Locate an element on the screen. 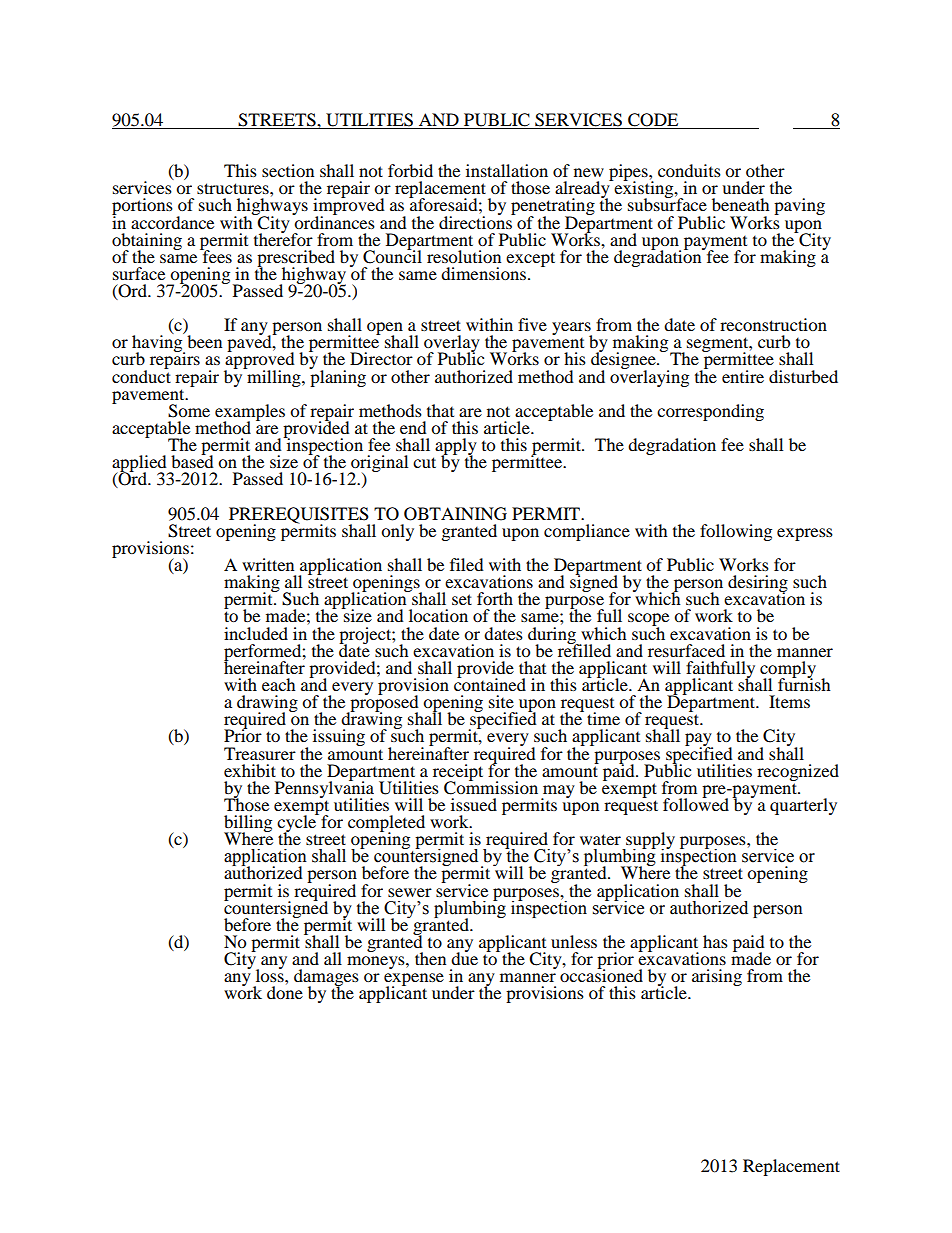 Image resolution: width=952 pixels, height=1233 pixels. issued is located at coordinates (474, 804).
